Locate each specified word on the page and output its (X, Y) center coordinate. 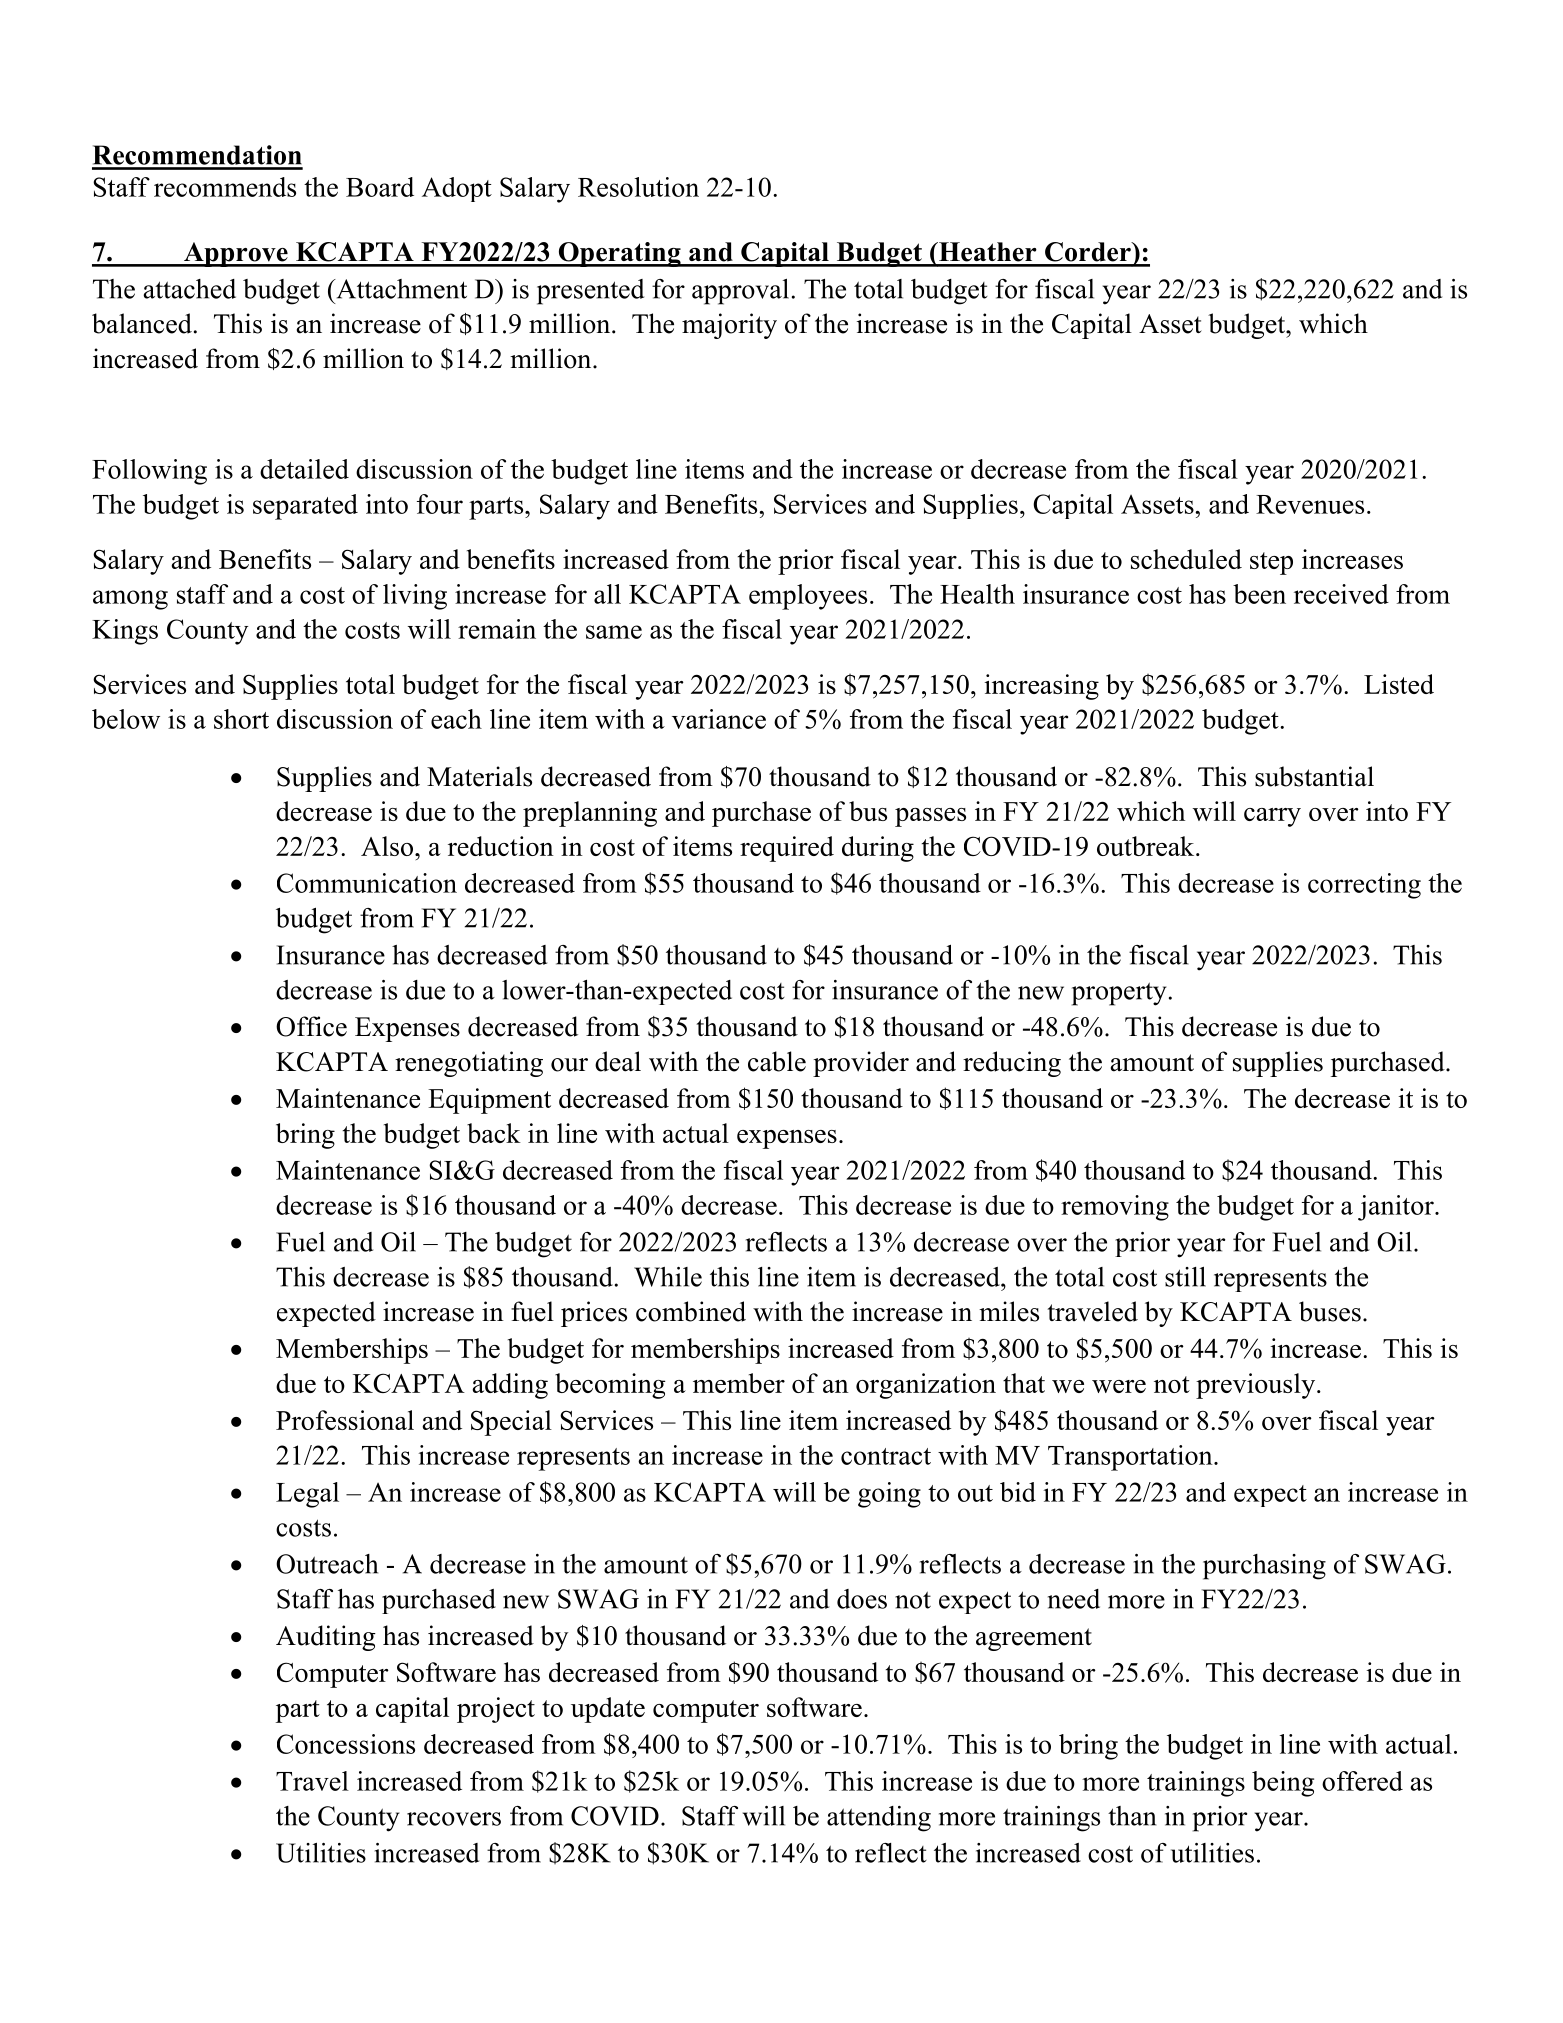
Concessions (346, 1744)
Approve (236, 254)
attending (879, 1819)
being (1283, 1784)
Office (311, 1026)
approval (740, 292)
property (1119, 994)
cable (777, 1061)
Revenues (1310, 504)
